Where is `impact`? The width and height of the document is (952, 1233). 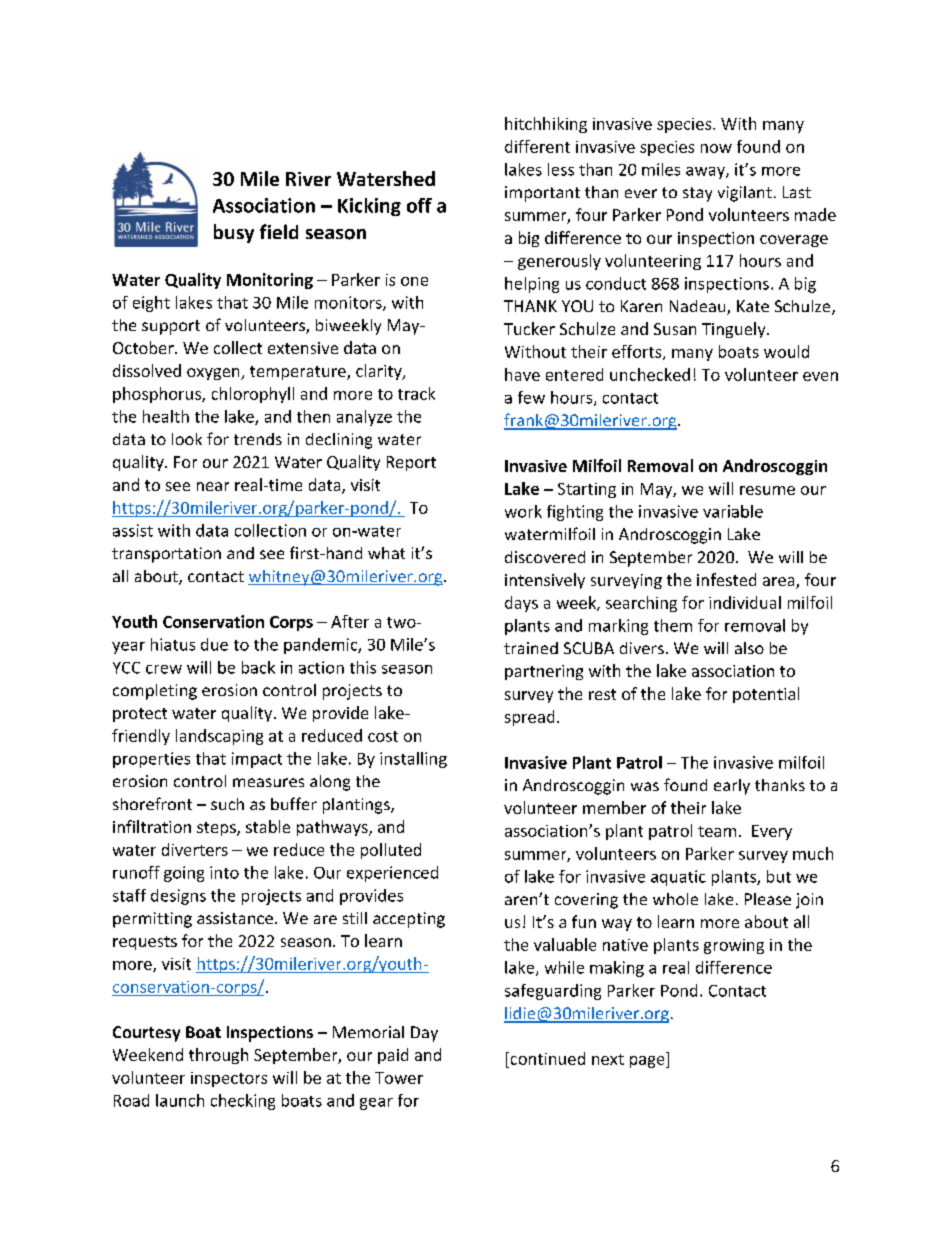 impact is located at coordinates (257, 760).
